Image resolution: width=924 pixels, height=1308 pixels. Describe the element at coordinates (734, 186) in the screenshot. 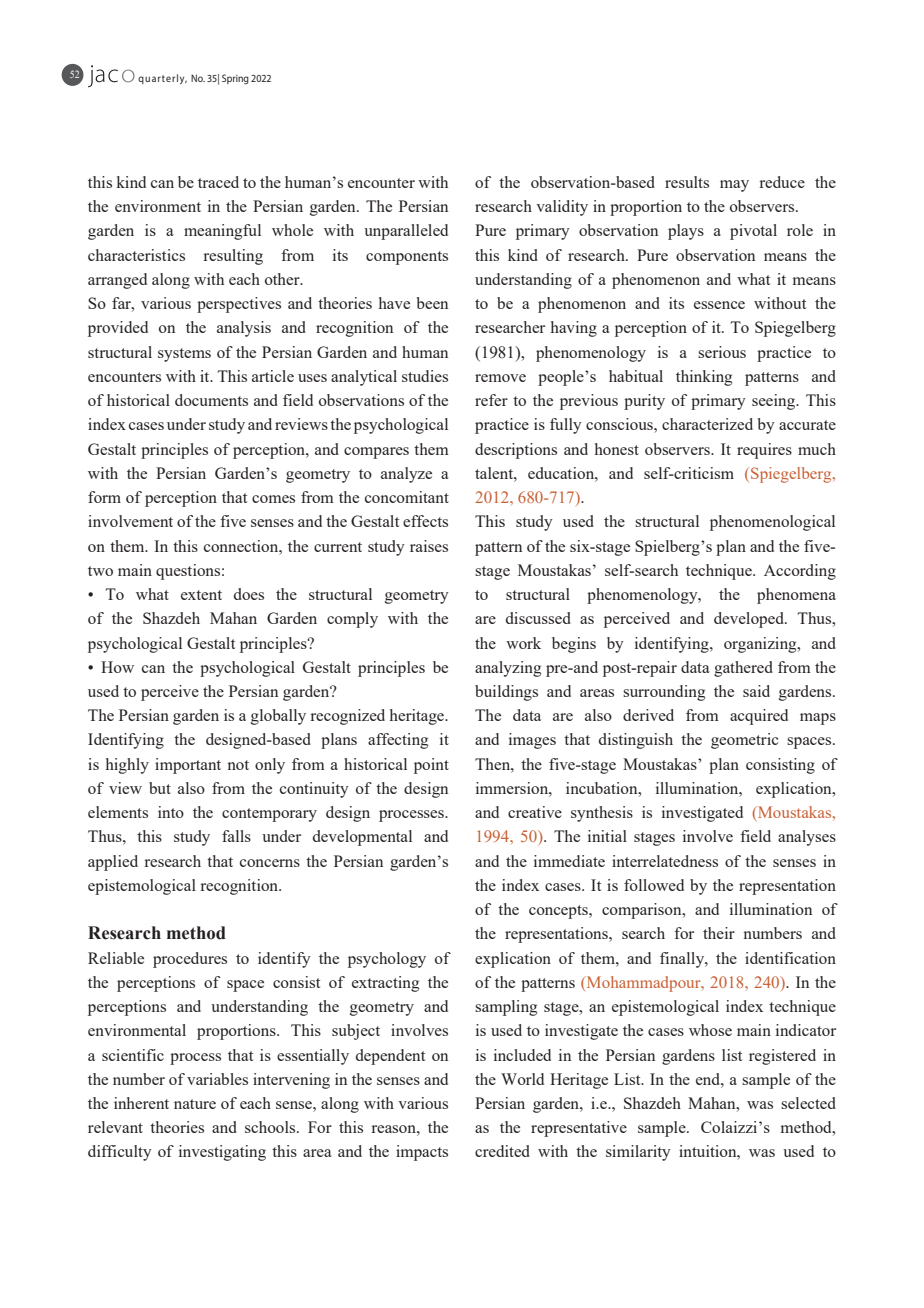

I see `may` at that location.
